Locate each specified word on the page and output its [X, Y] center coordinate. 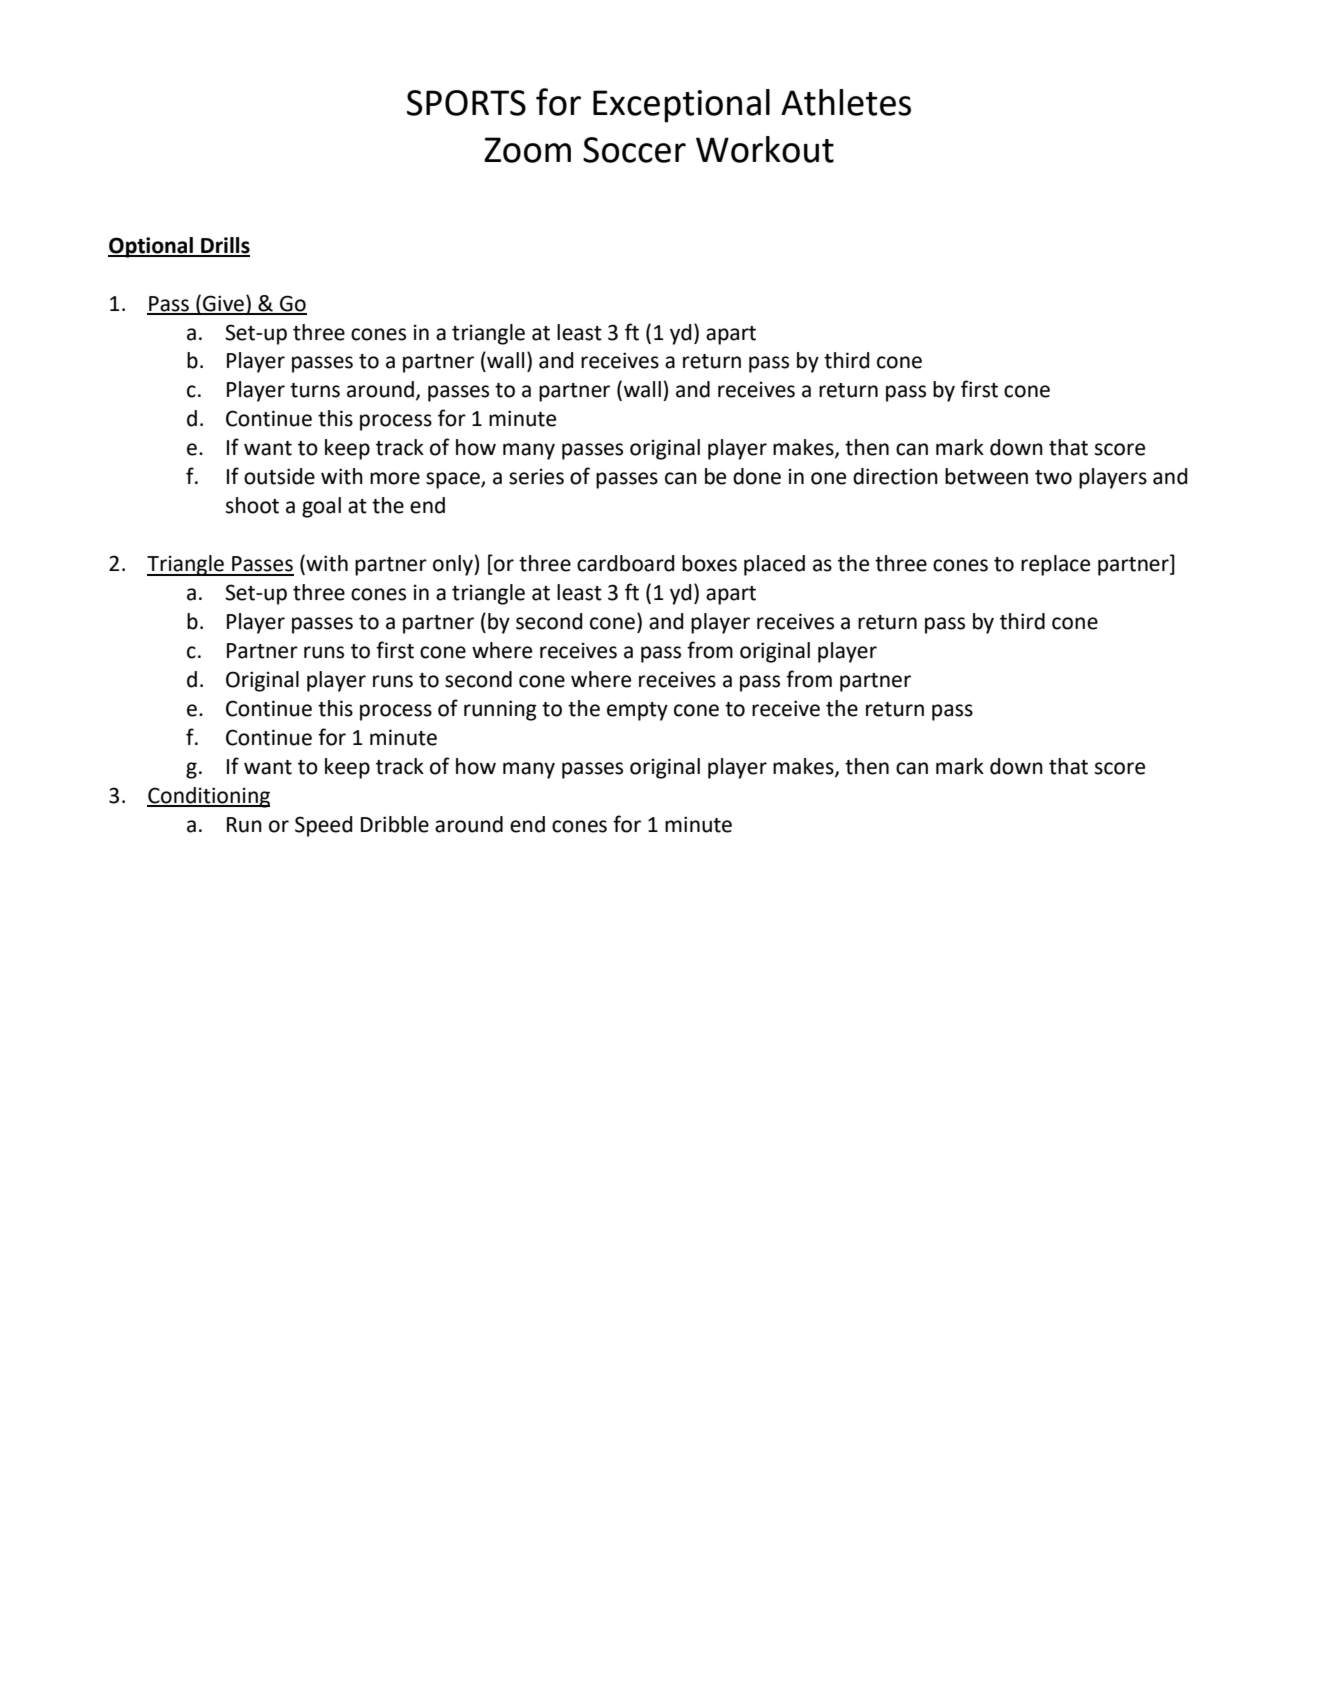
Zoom [527, 150]
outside [279, 476]
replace [1055, 565]
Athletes [846, 102]
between [986, 476]
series [536, 476]
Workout [765, 149]
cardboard [626, 563]
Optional [151, 247]
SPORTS [466, 103]
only [454, 565]
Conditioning [208, 797]
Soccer [634, 150]
